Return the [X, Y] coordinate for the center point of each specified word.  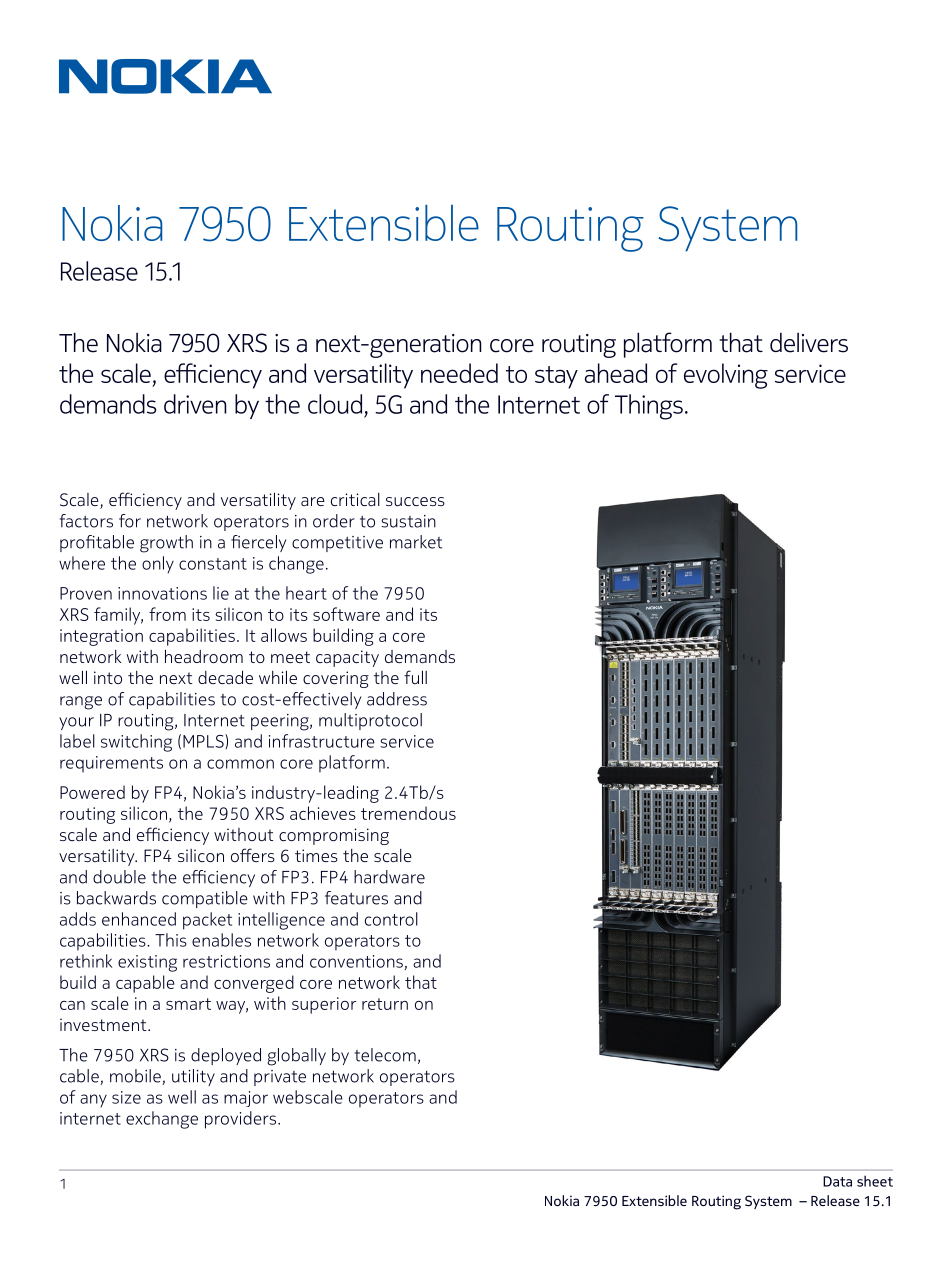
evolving [726, 376]
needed [459, 373]
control [391, 919]
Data [837, 1181]
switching [136, 743]
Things [649, 407]
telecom [385, 1055]
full [415, 677]
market [416, 542]
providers [242, 1120]
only [158, 565]
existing [147, 963]
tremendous [408, 813]
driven [195, 404]
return [385, 1004]
